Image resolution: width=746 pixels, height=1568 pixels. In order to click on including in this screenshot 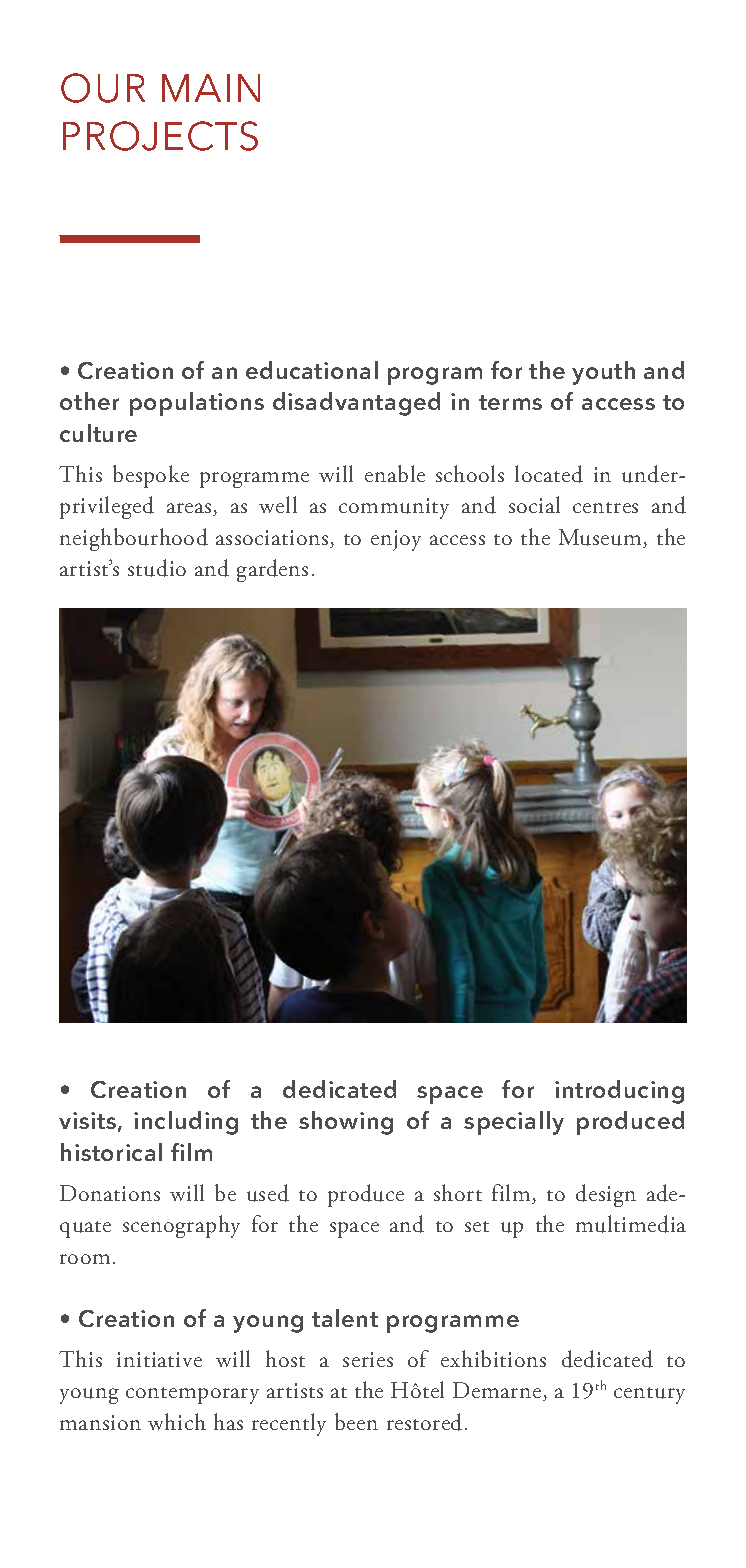, I will do `click(186, 1123)`.
